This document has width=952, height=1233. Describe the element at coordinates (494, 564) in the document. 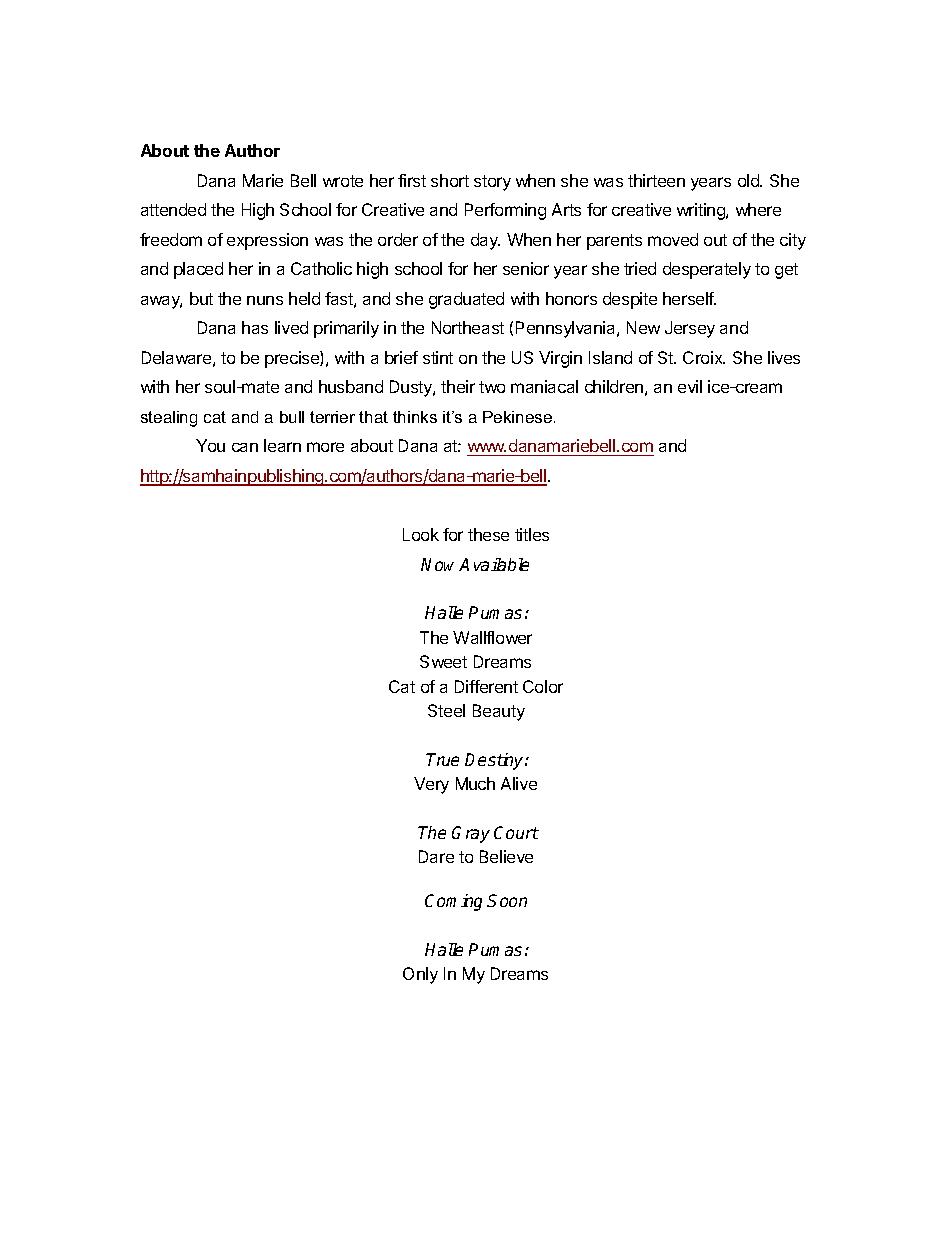

I see `Available` at that location.
